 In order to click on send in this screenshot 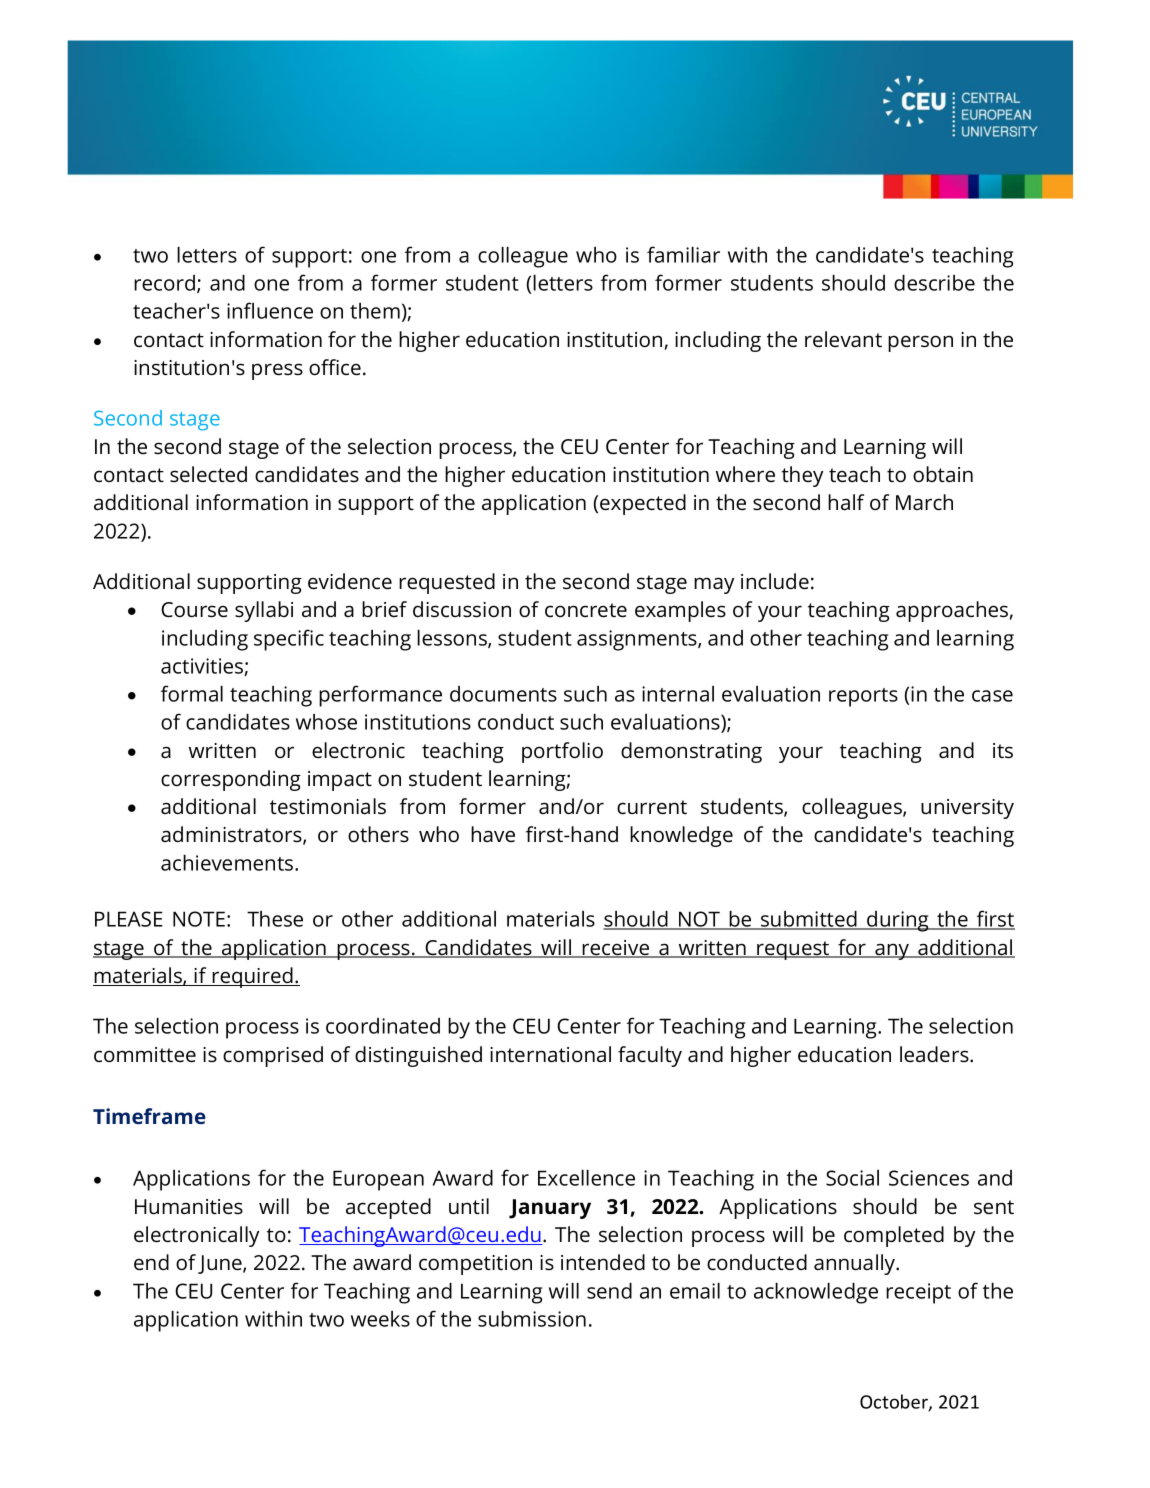, I will do `click(609, 1291)`.
